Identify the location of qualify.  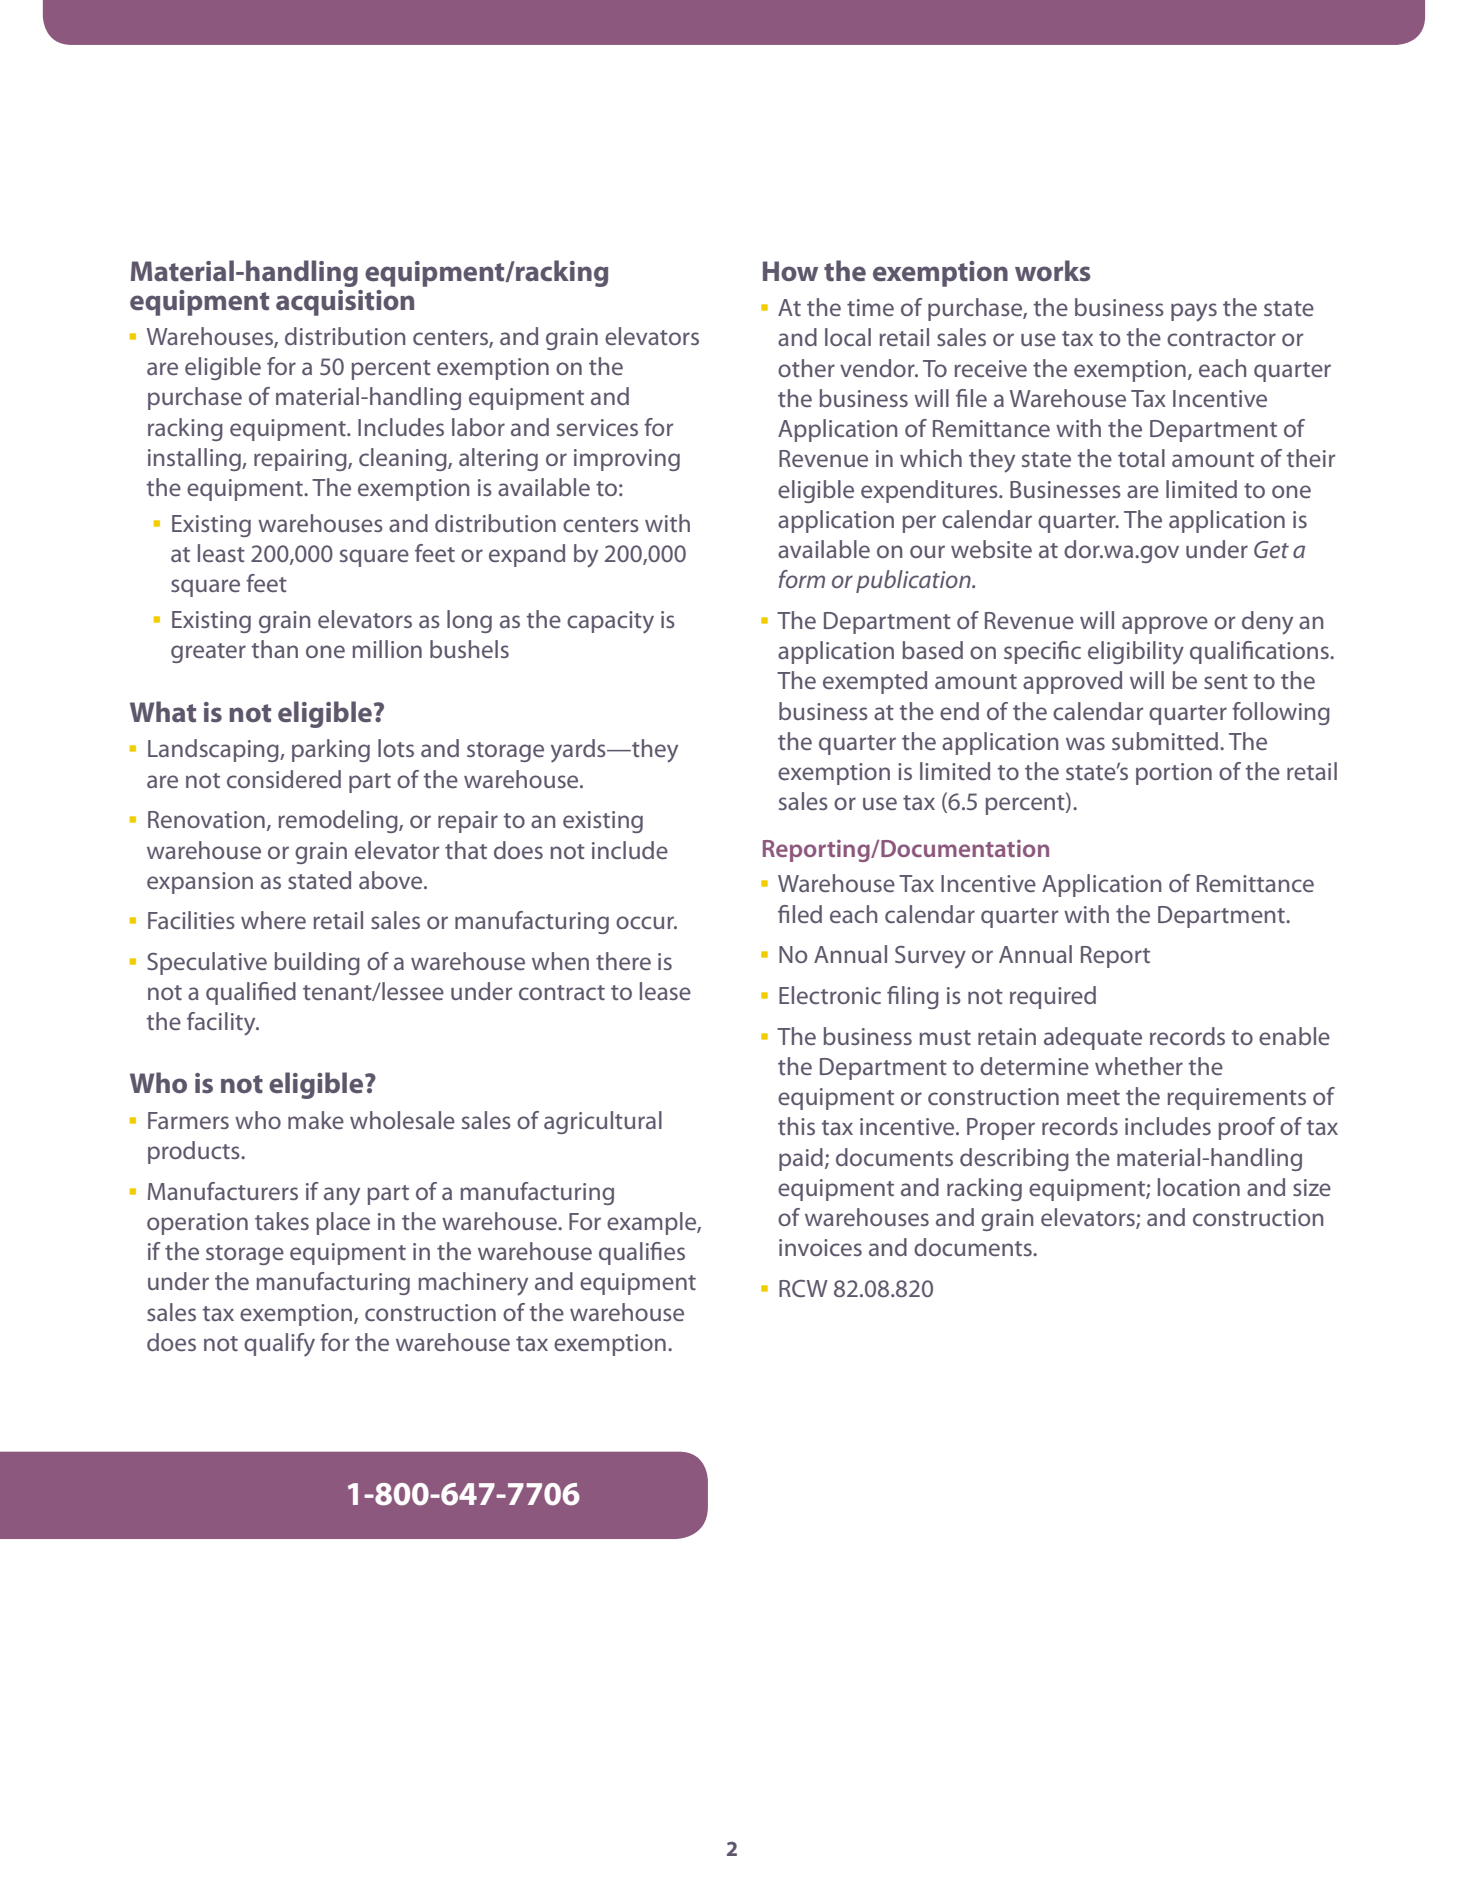
(279, 1345).
